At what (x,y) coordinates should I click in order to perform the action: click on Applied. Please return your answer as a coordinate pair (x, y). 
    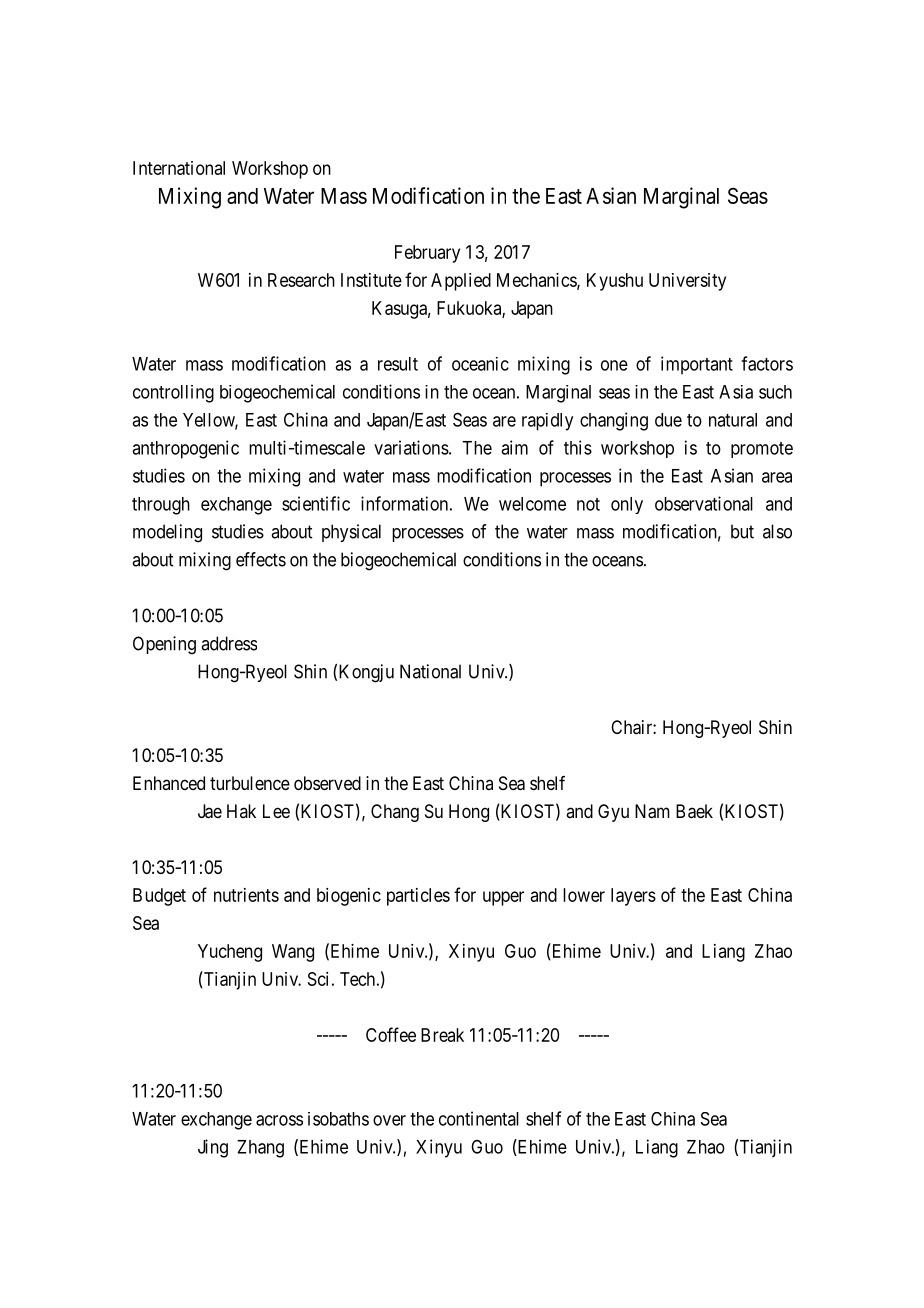
    Looking at the image, I should click on (461, 282).
